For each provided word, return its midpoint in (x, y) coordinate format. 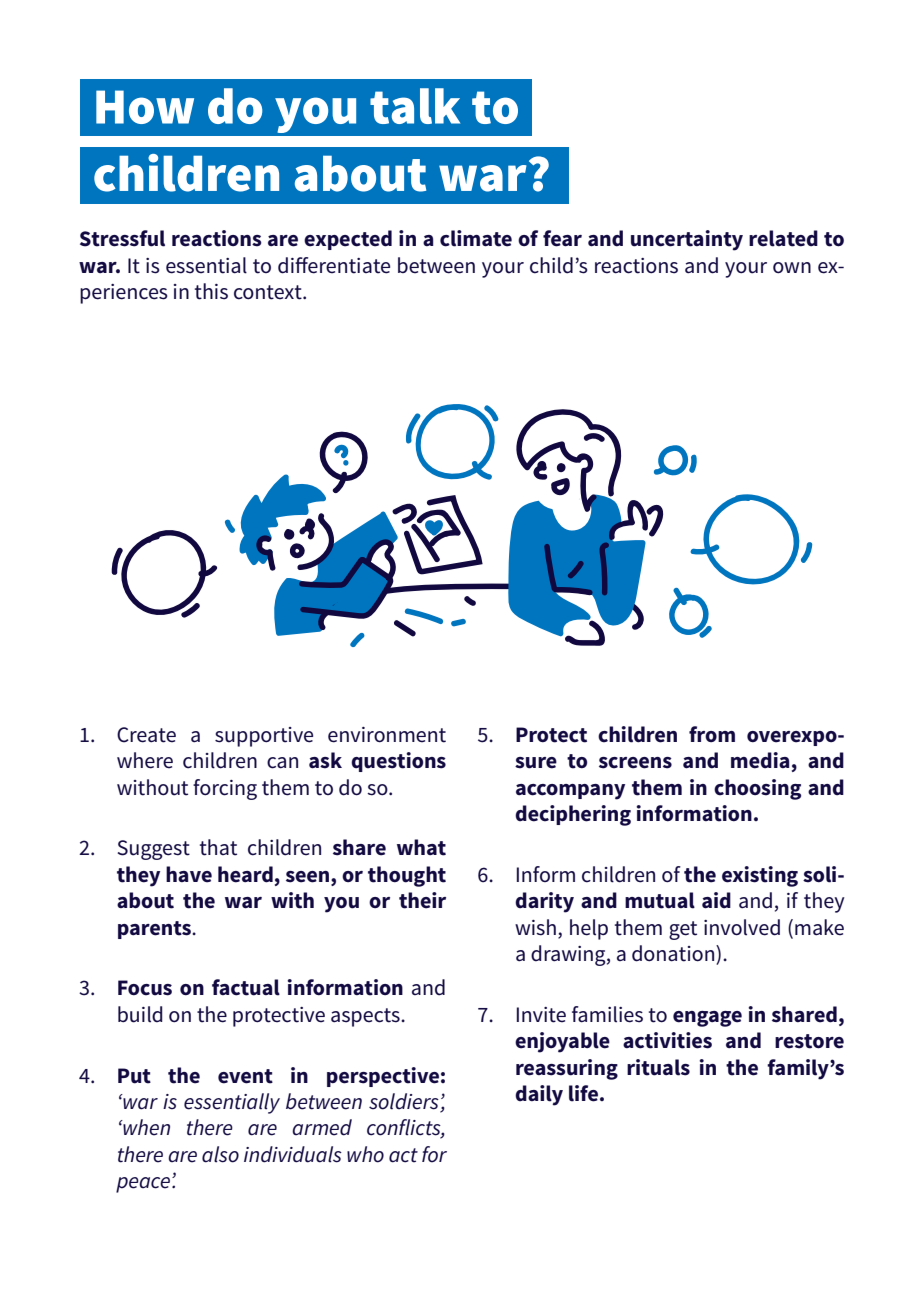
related (783, 238)
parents (155, 930)
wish (535, 927)
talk (415, 106)
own (792, 268)
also (220, 1154)
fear (562, 238)
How (145, 107)
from (712, 734)
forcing (225, 789)
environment (387, 735)
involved (742, 927)
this (211, 291)
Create (146, 735)
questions (398, 762)
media (760, 760)
